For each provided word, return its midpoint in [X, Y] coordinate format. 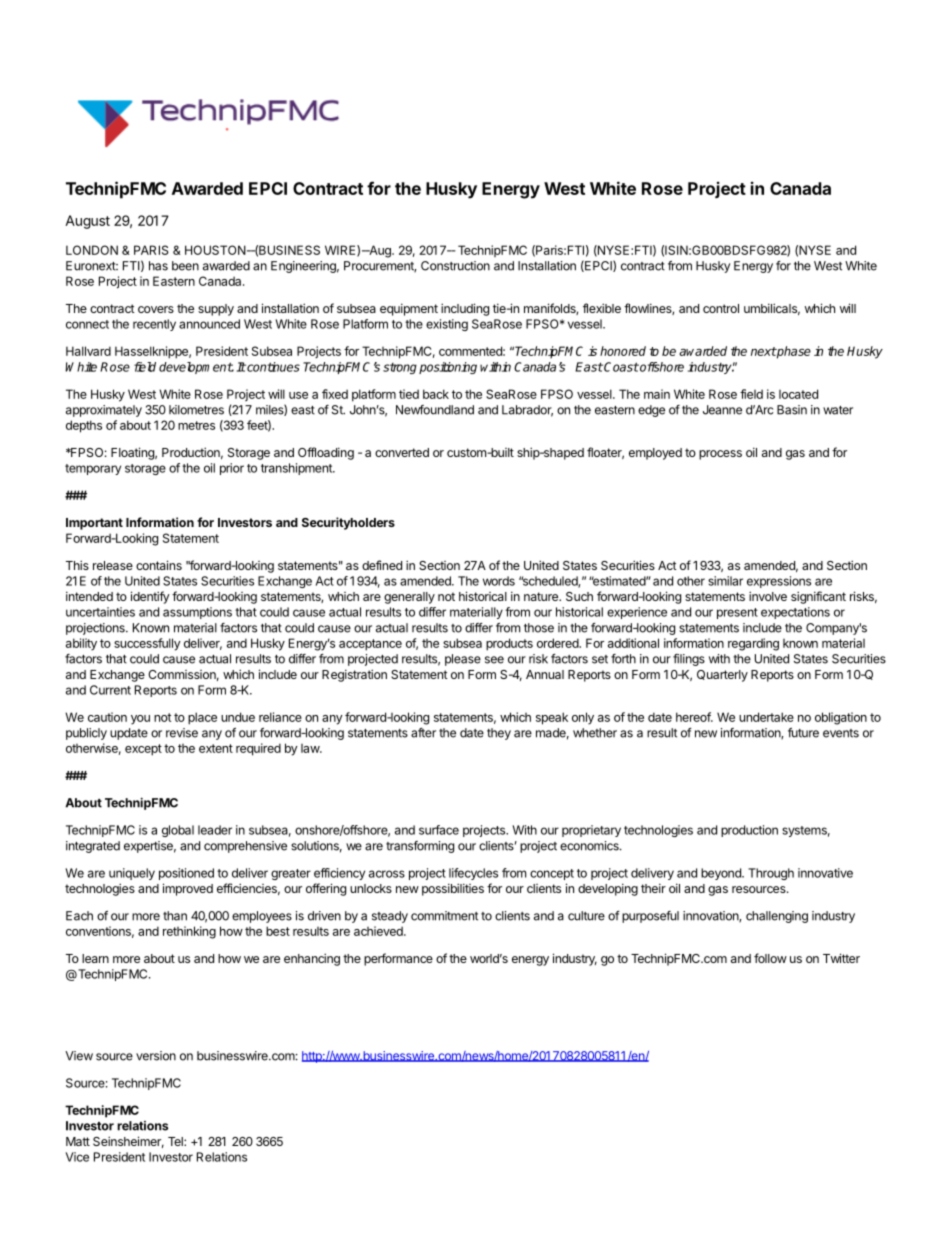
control [721, 308]
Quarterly [722, 676]
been [185, 266]
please [463, 660]
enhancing [312, 959]
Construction [455, 266]
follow [770, 958]
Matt [78, 1141]
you [140, 720]
